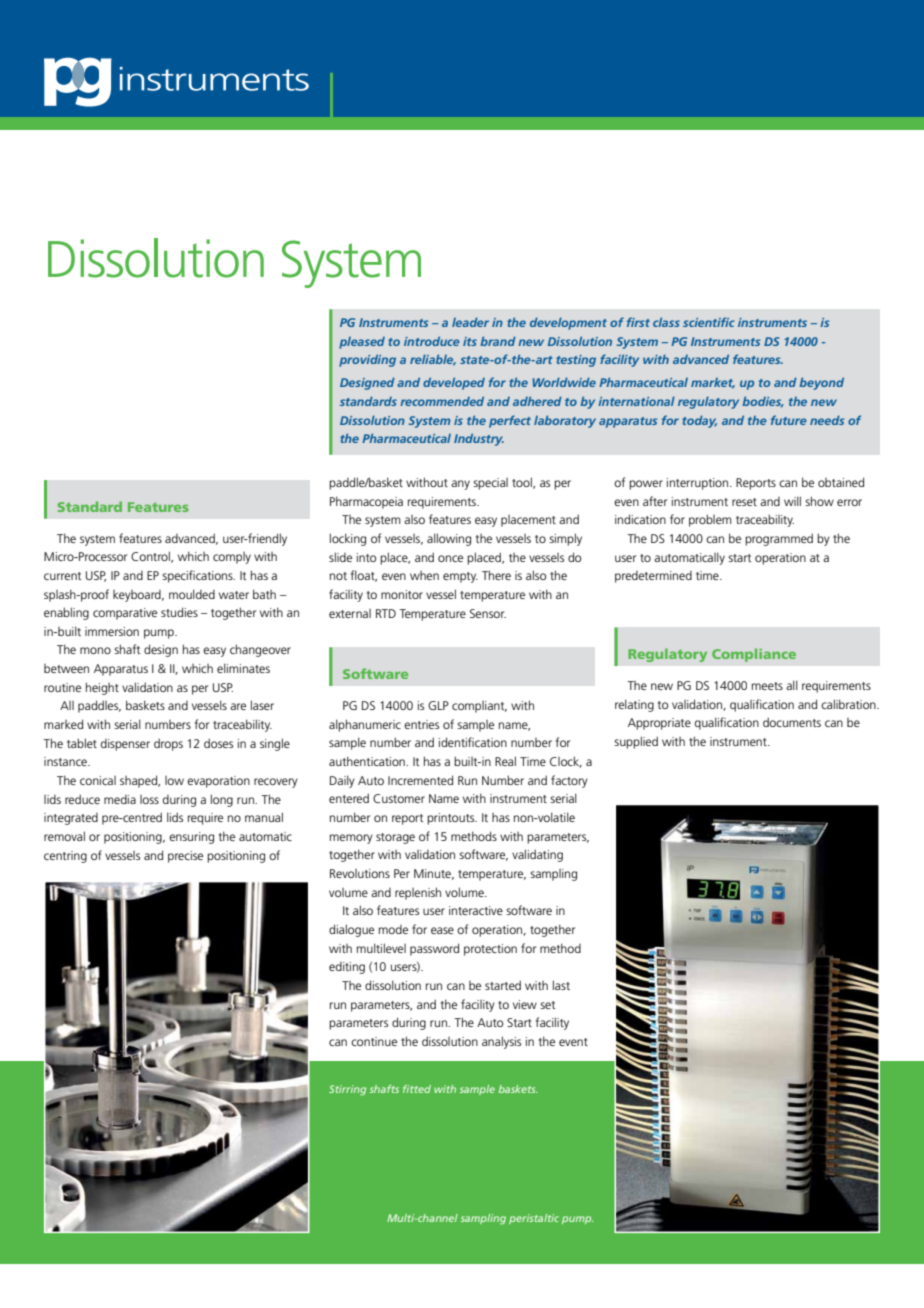  What do you see at coordinates (347, 1090) in the screenshot?
I see `Stirring` at bounding box center [347, 1090].
